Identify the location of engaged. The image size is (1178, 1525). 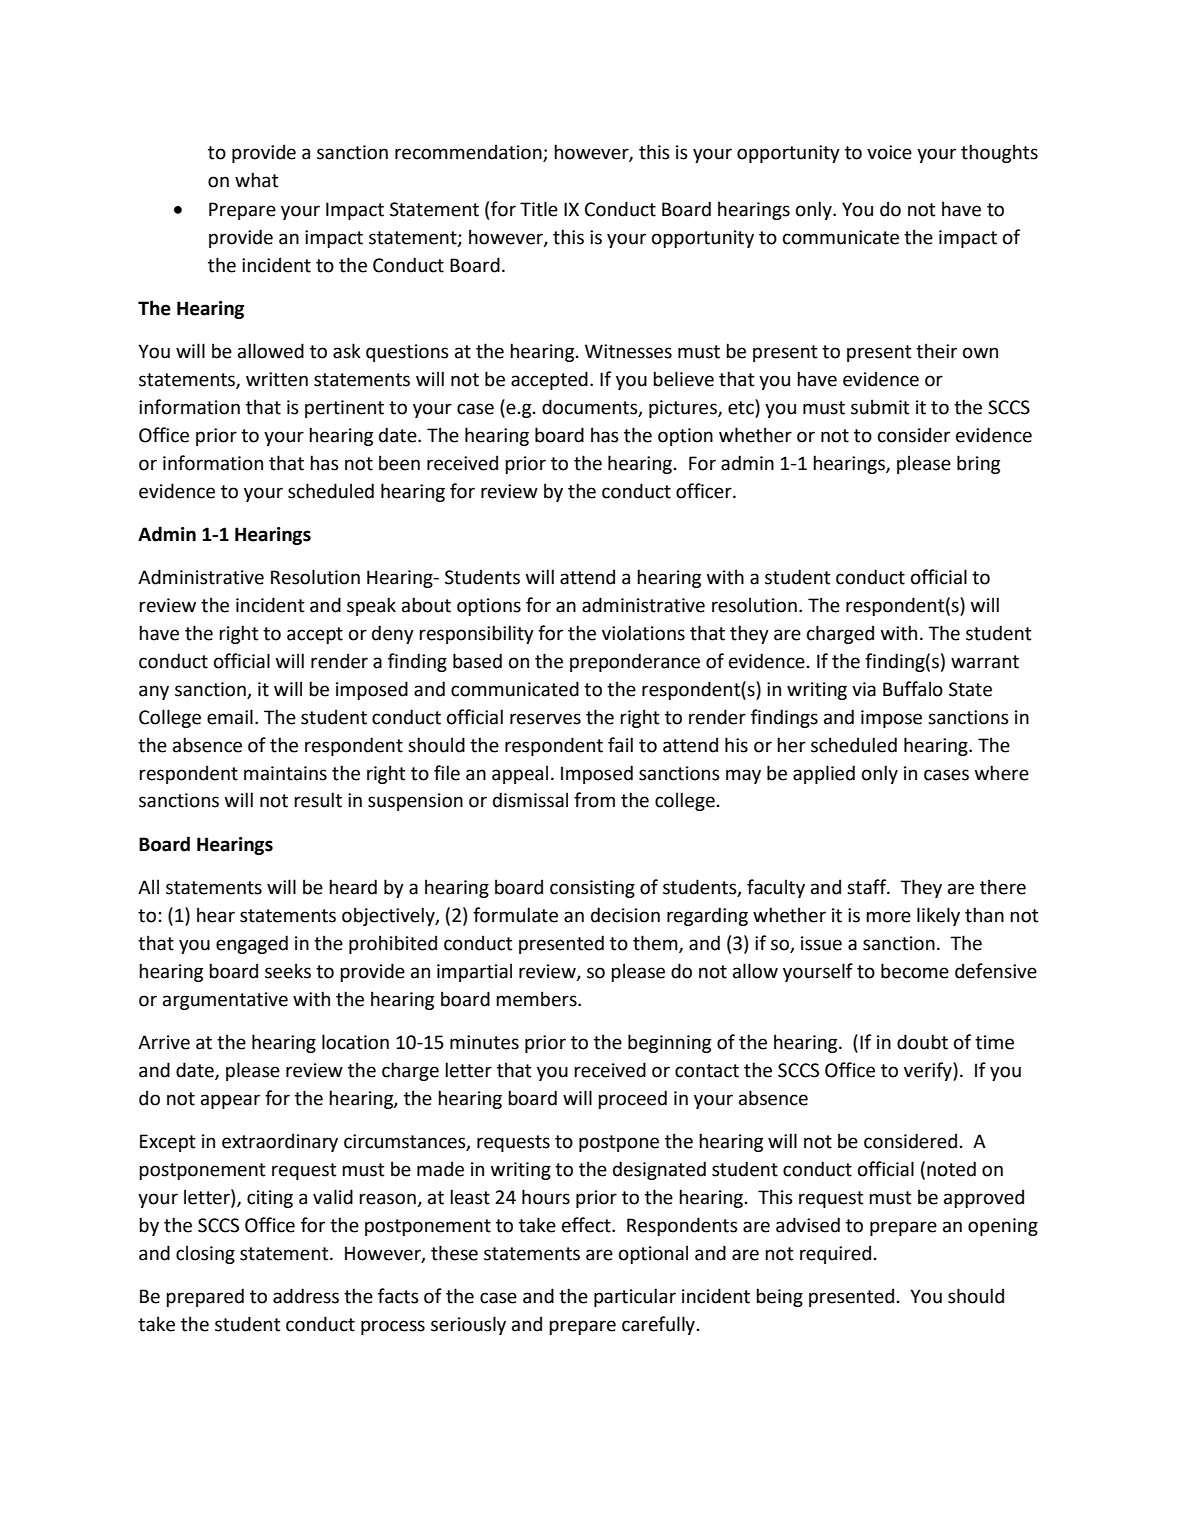
(252, 944).
